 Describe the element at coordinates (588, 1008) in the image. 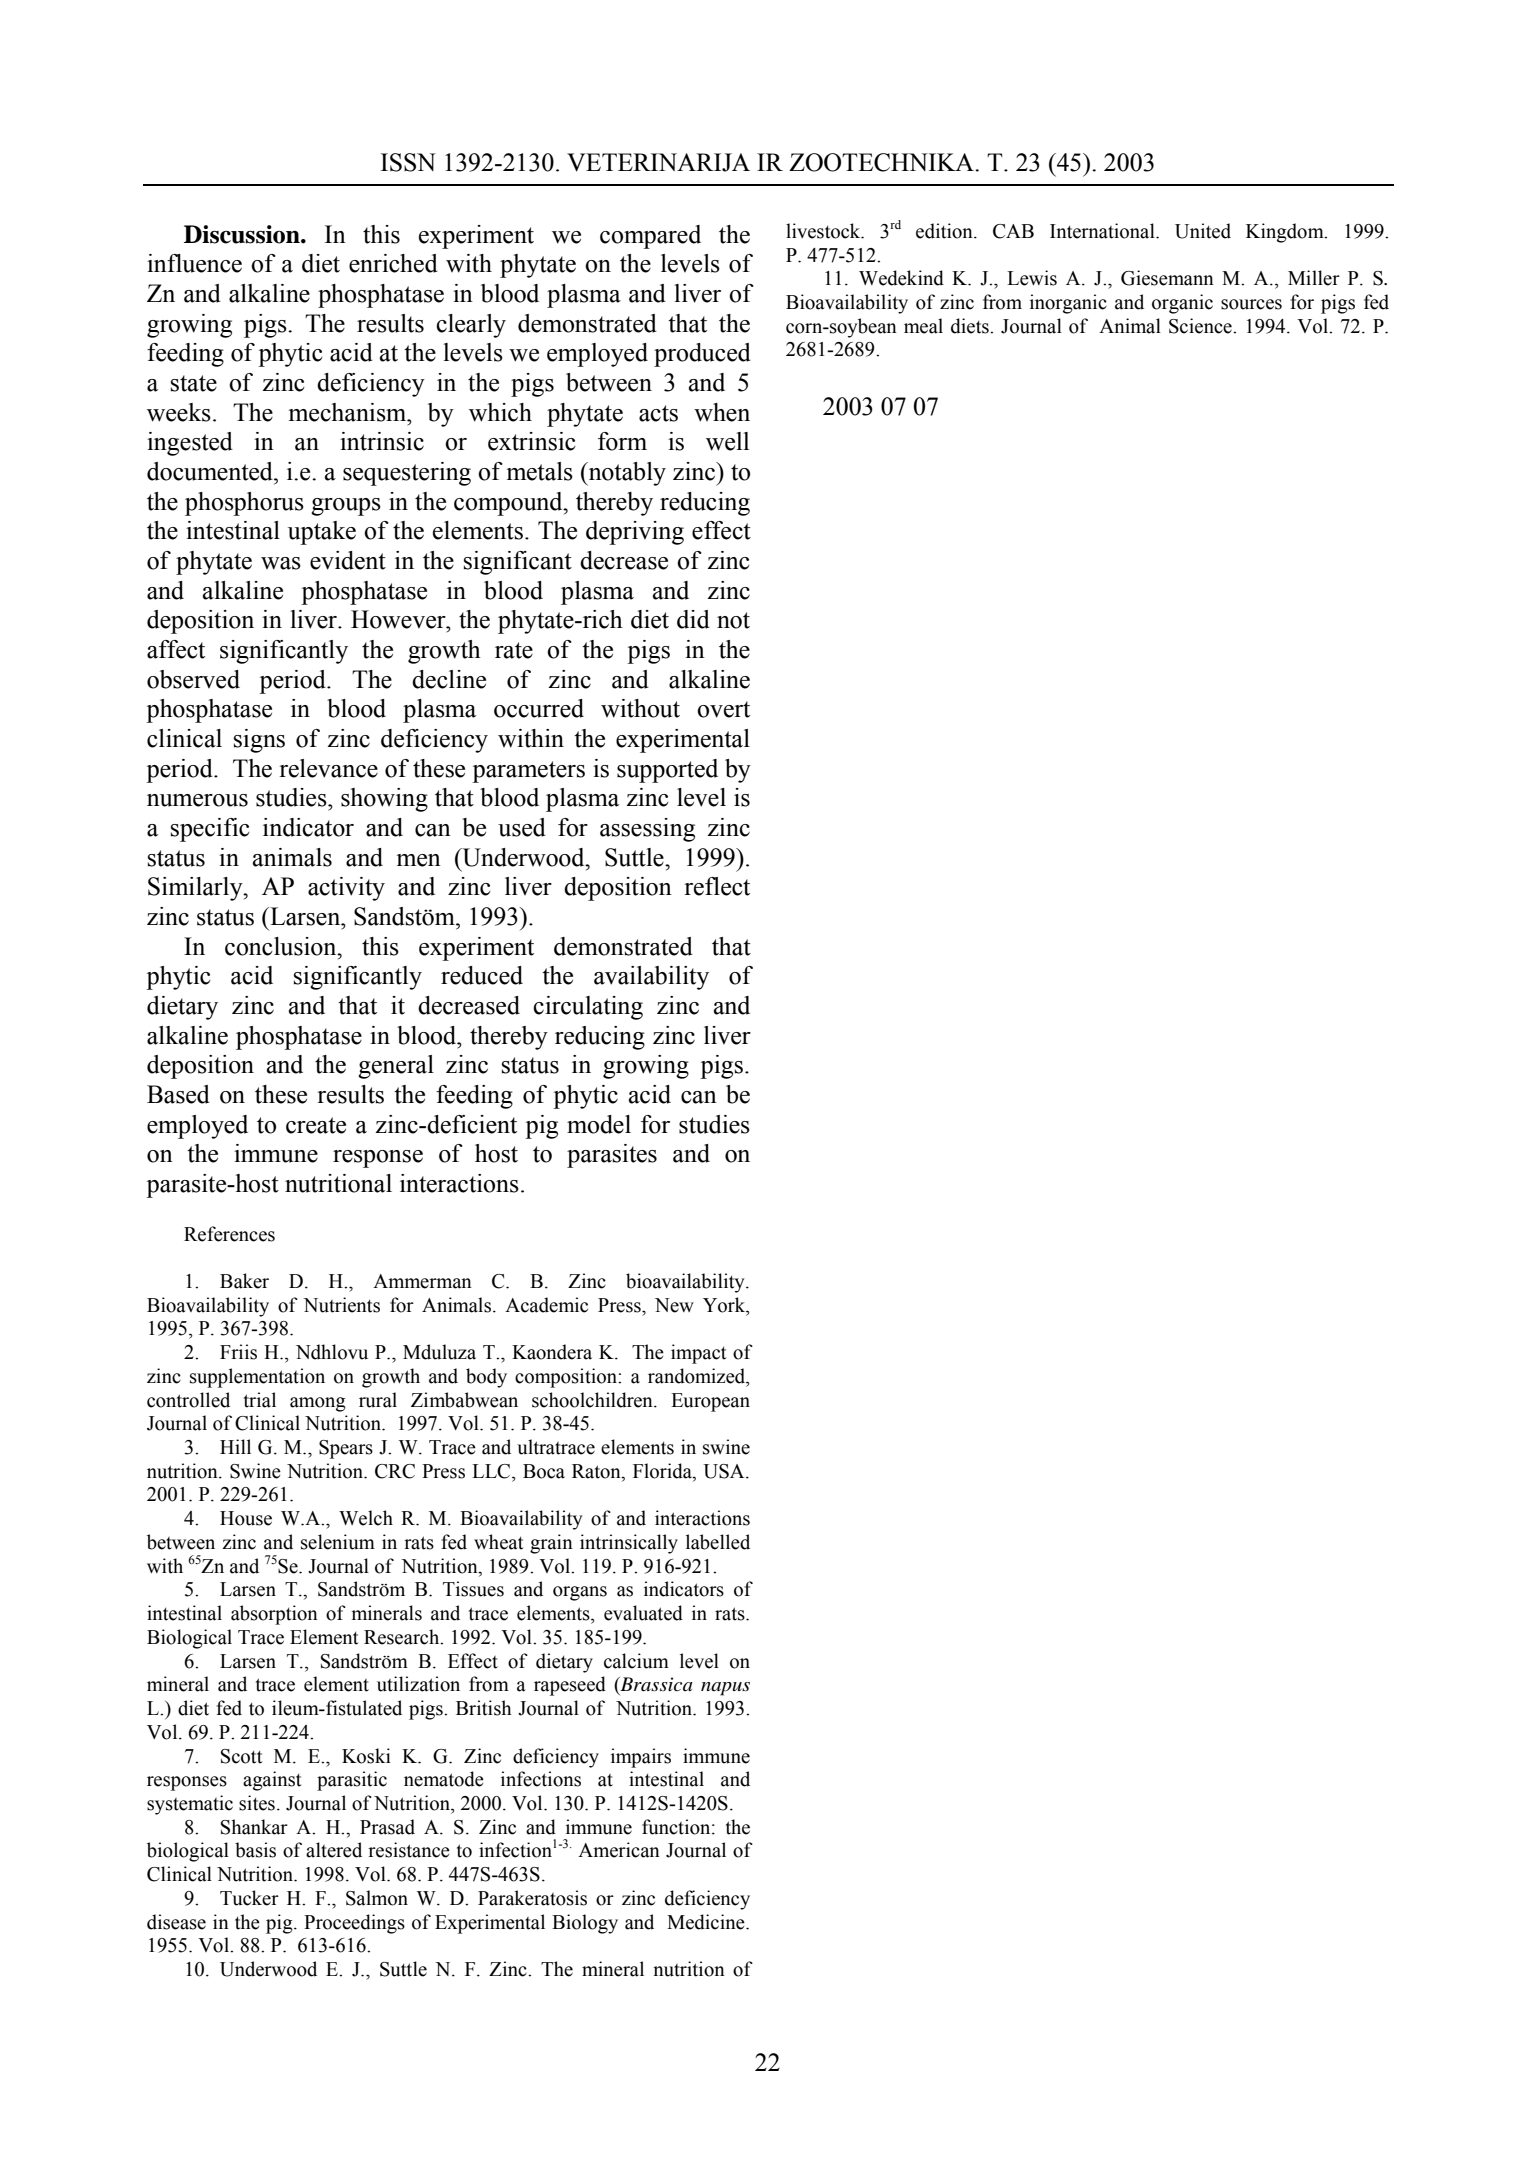

I see `circulating` at that location.
